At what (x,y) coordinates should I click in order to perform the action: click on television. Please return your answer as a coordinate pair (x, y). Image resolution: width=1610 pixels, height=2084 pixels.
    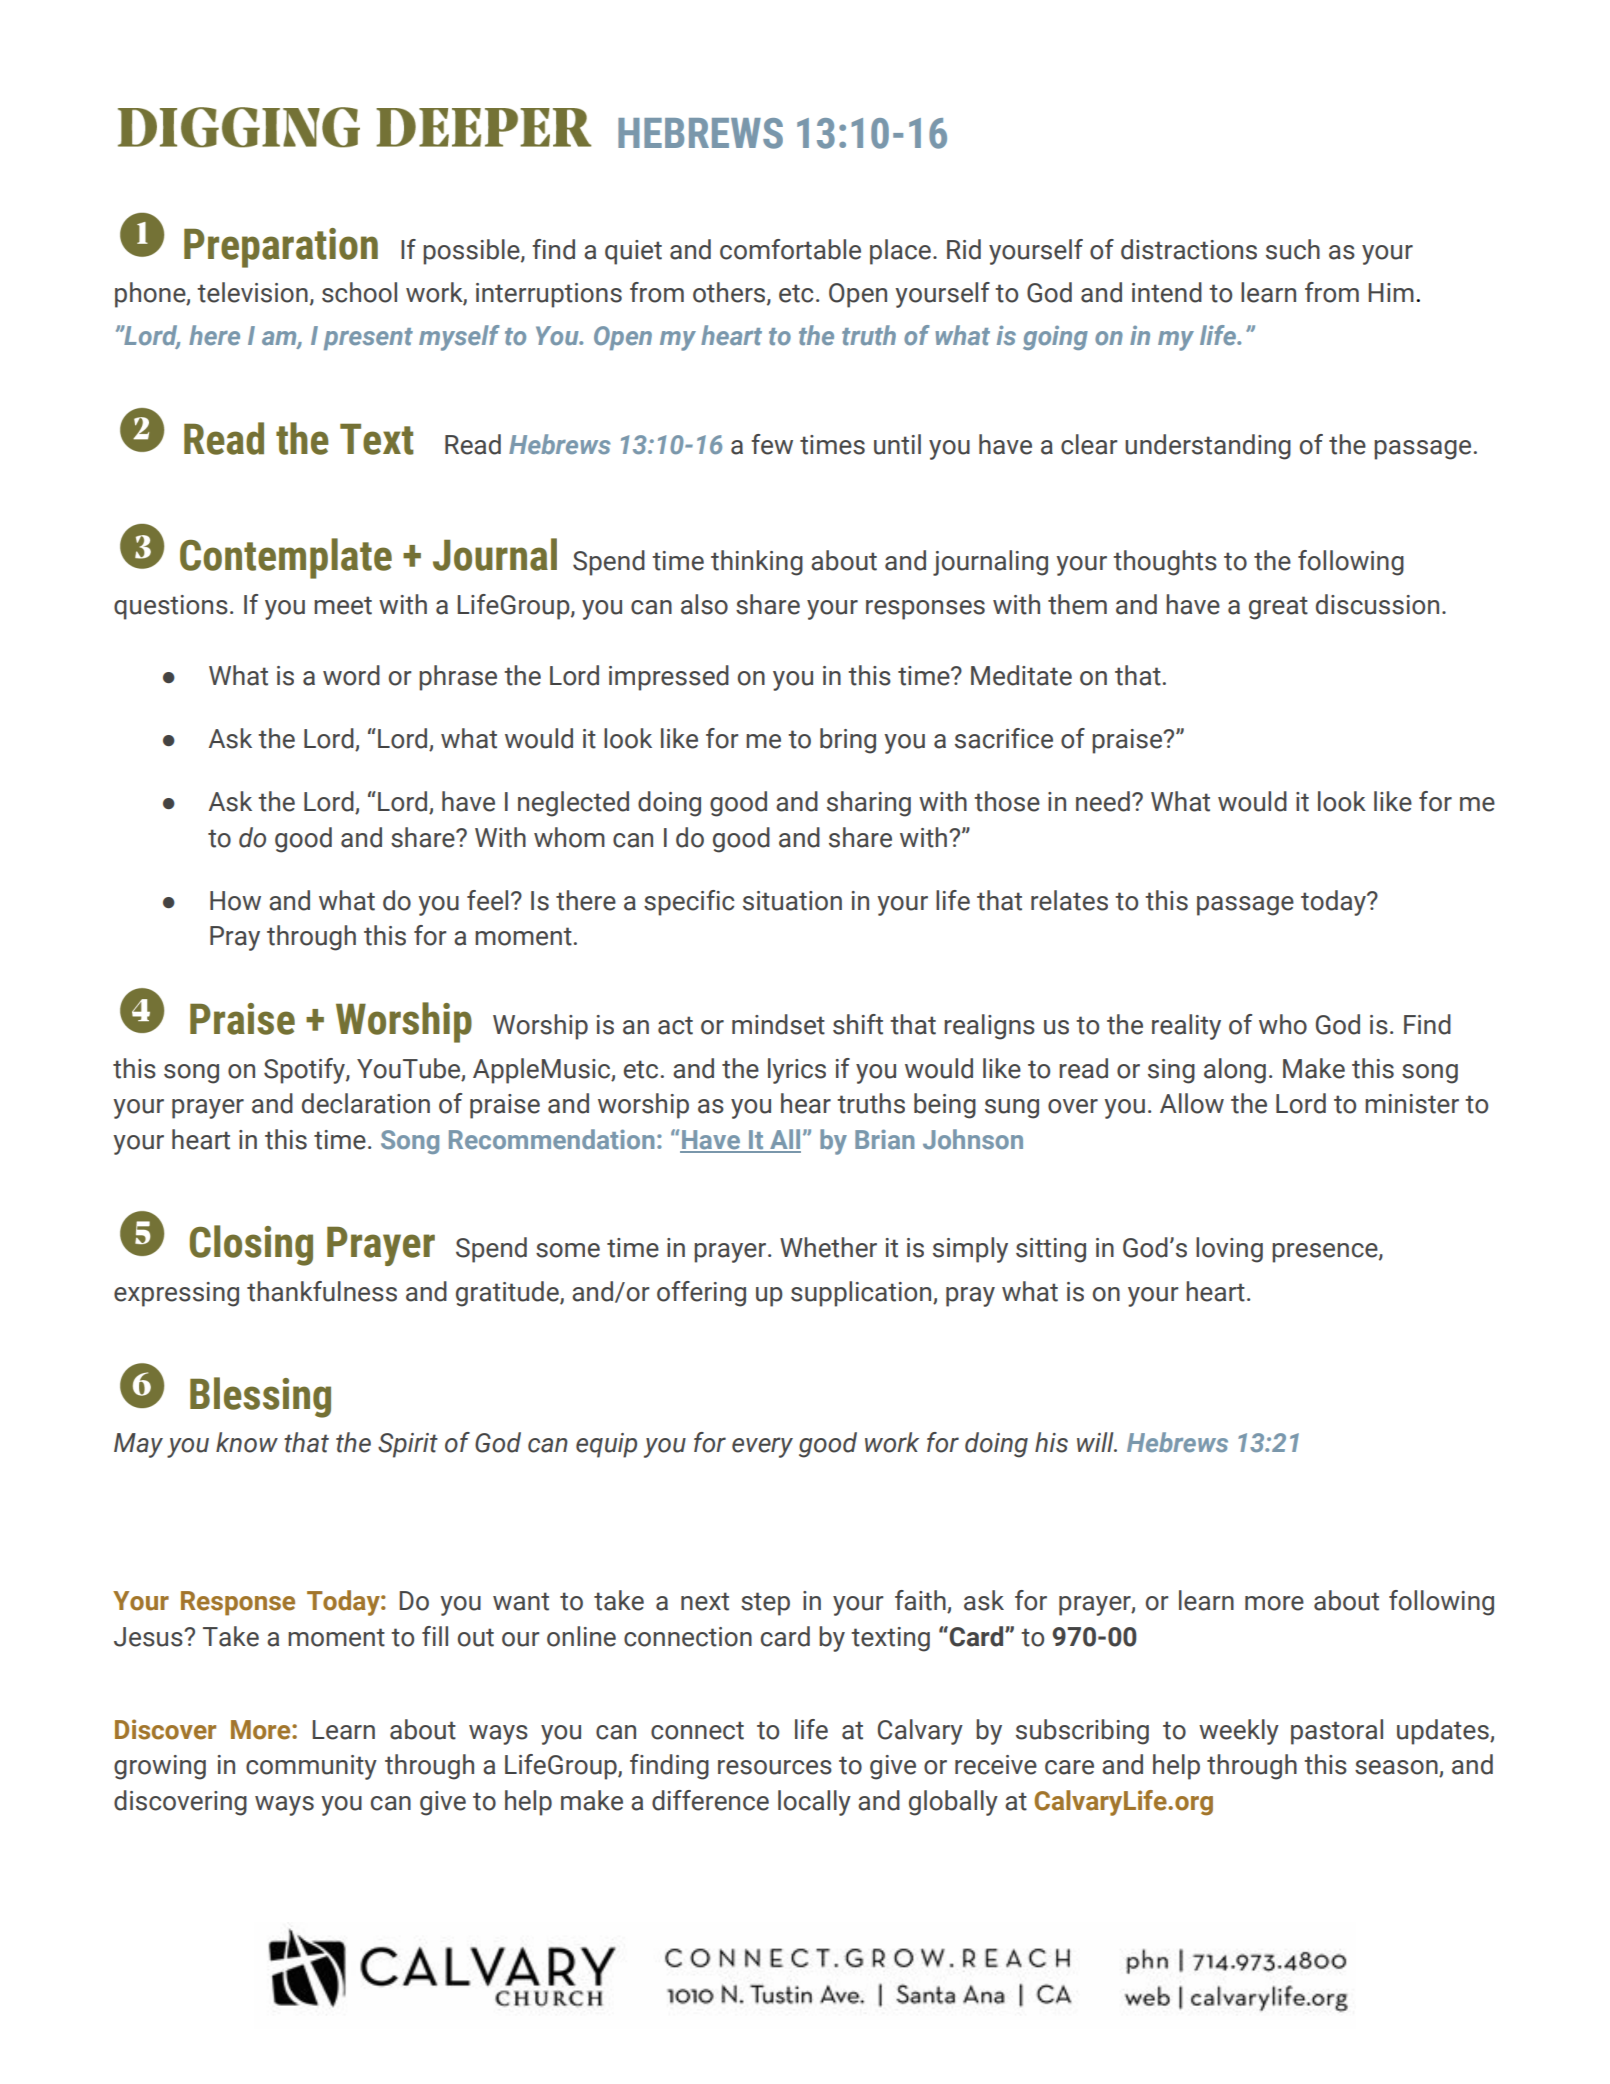
    Looking at the image, I should click on (252, 292).
